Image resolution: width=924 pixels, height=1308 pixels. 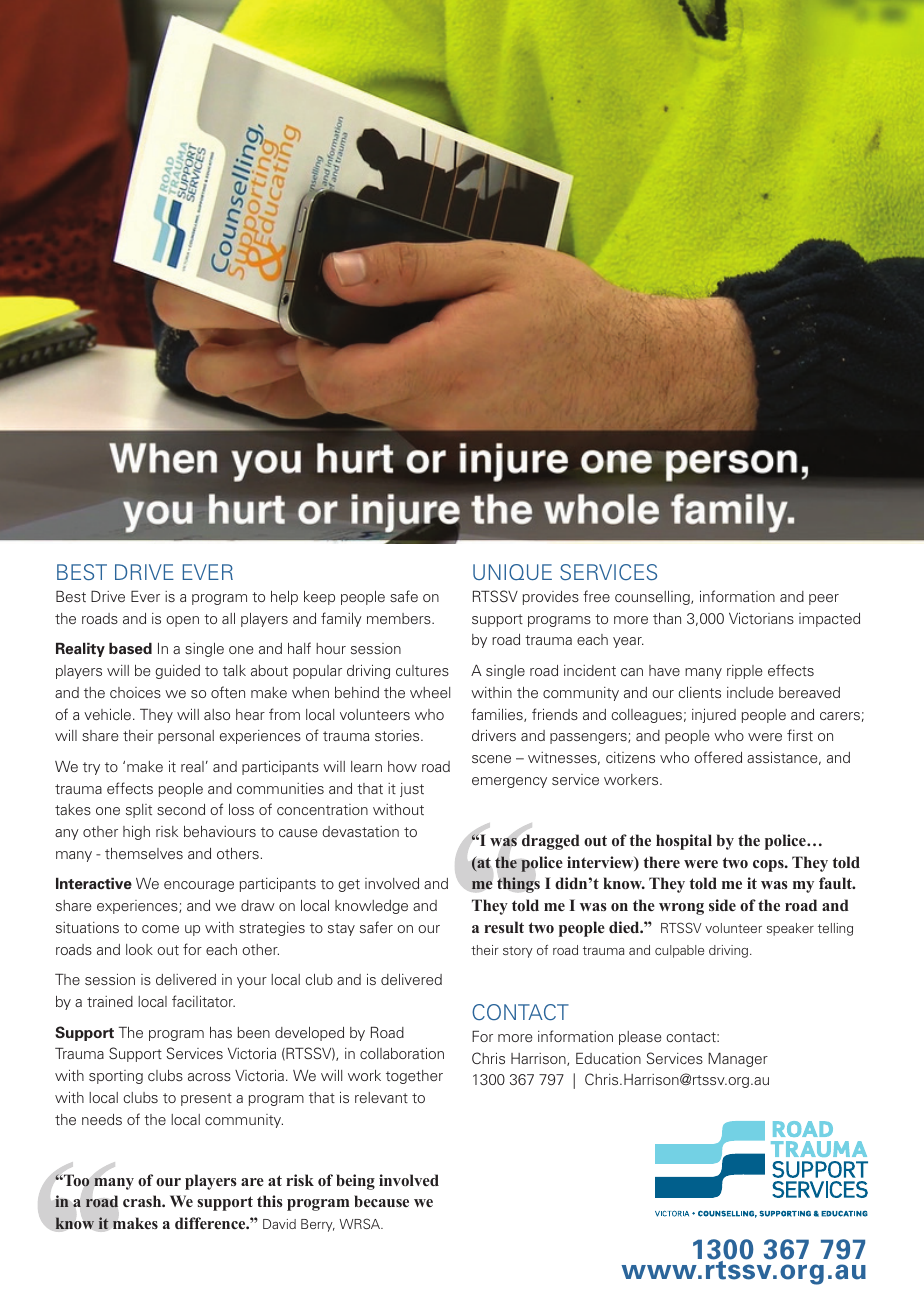 I want to click on offered, so click(x=718, y=757).
